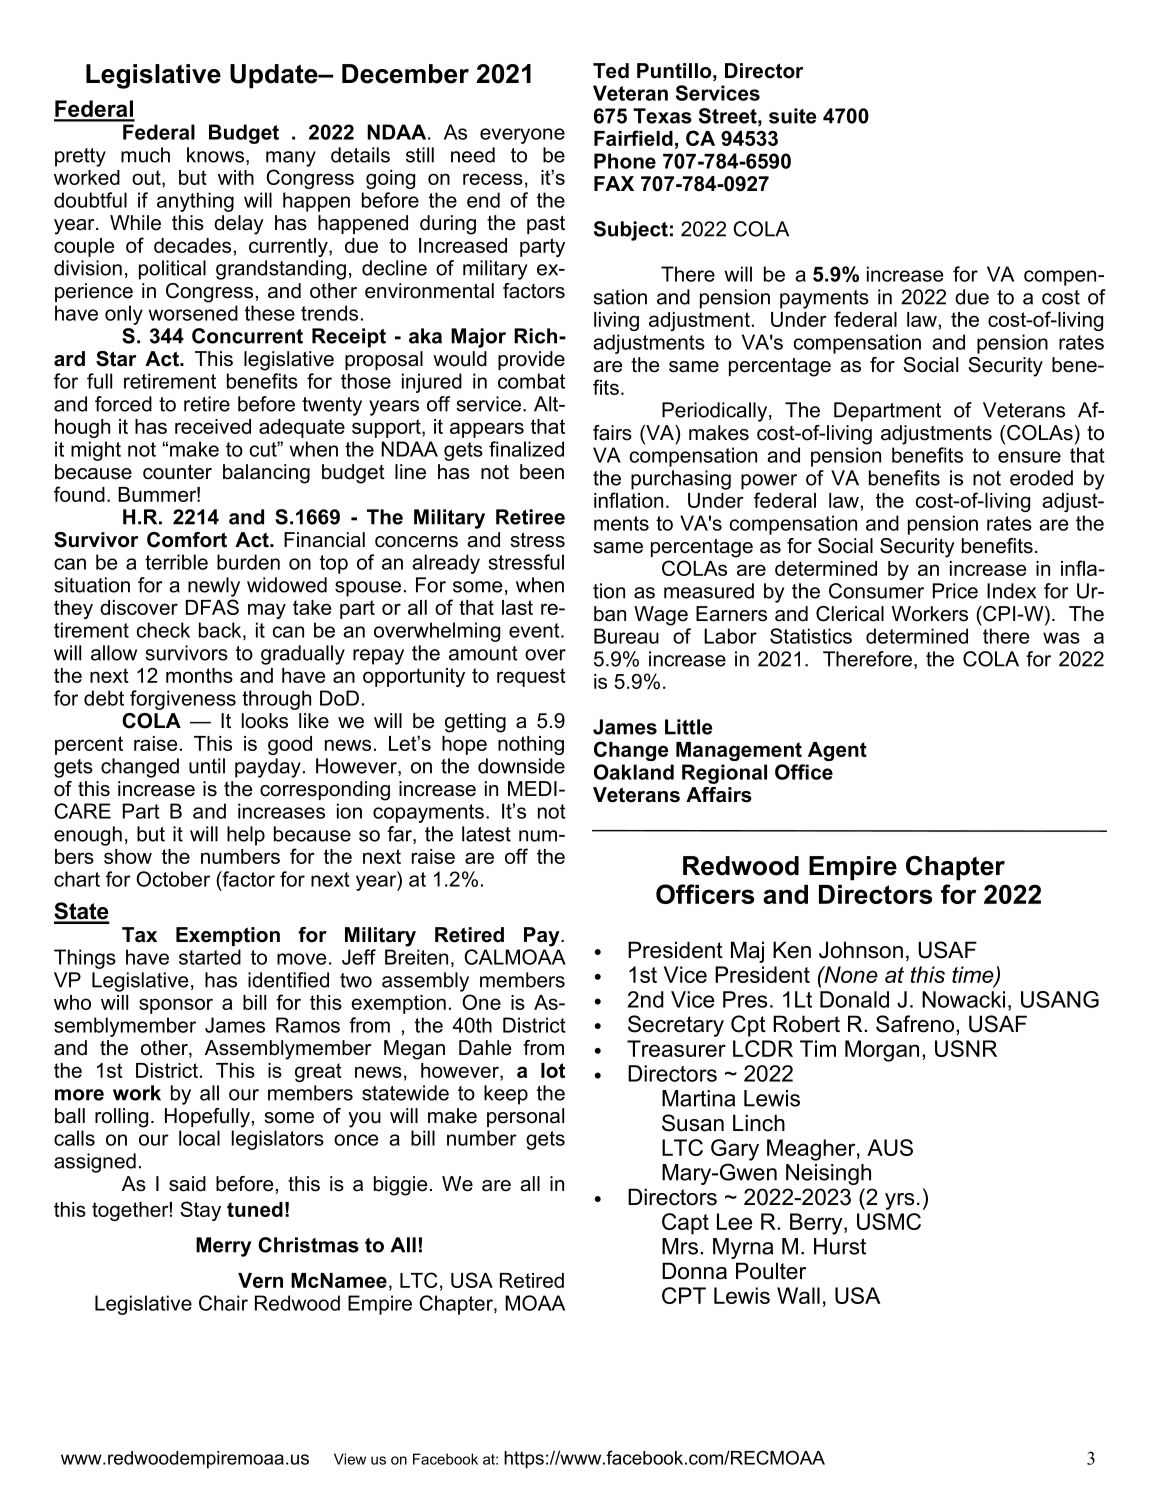 This document has width=1157, height=1497. What do you see at coordinates (268, 768) in the document?
I see `payday` at bounding box center [268, 768].
